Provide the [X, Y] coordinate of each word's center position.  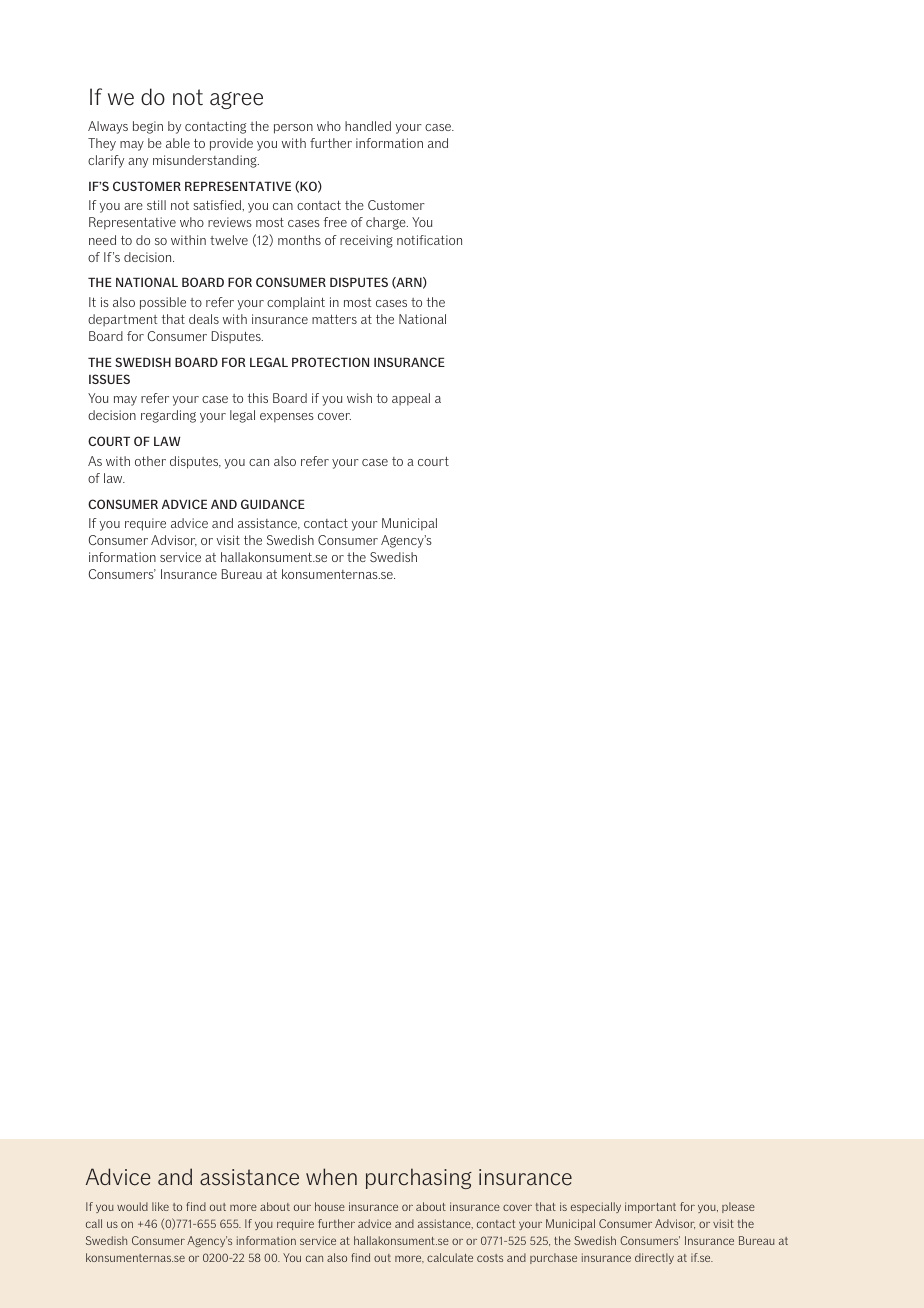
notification [429, 240]
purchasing [419, 1178]
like [160, 1206]
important [650, 1207]
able [178, 143]
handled [368, 126]
